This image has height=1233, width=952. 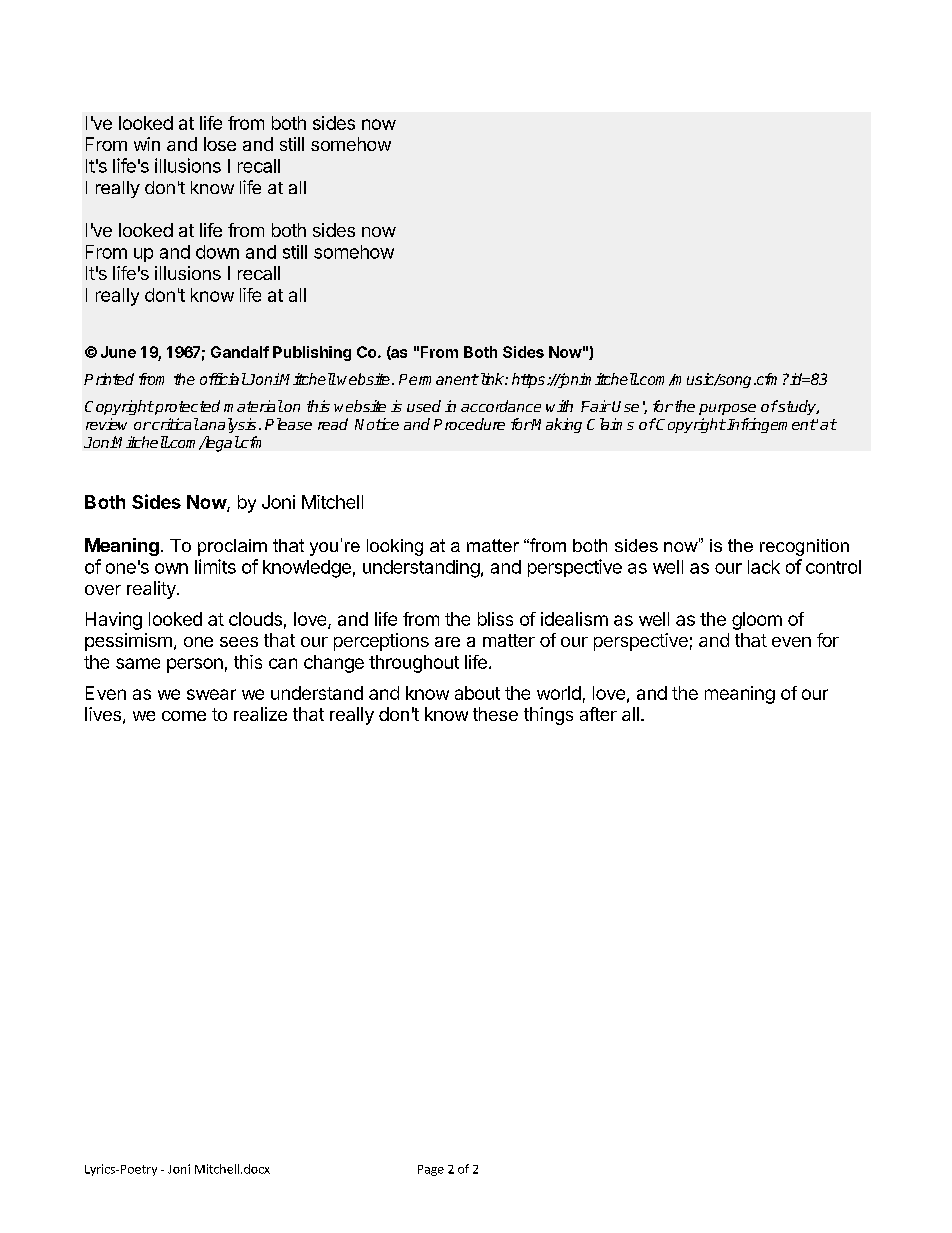 I want to click on things, so click(x=548, y=716).
